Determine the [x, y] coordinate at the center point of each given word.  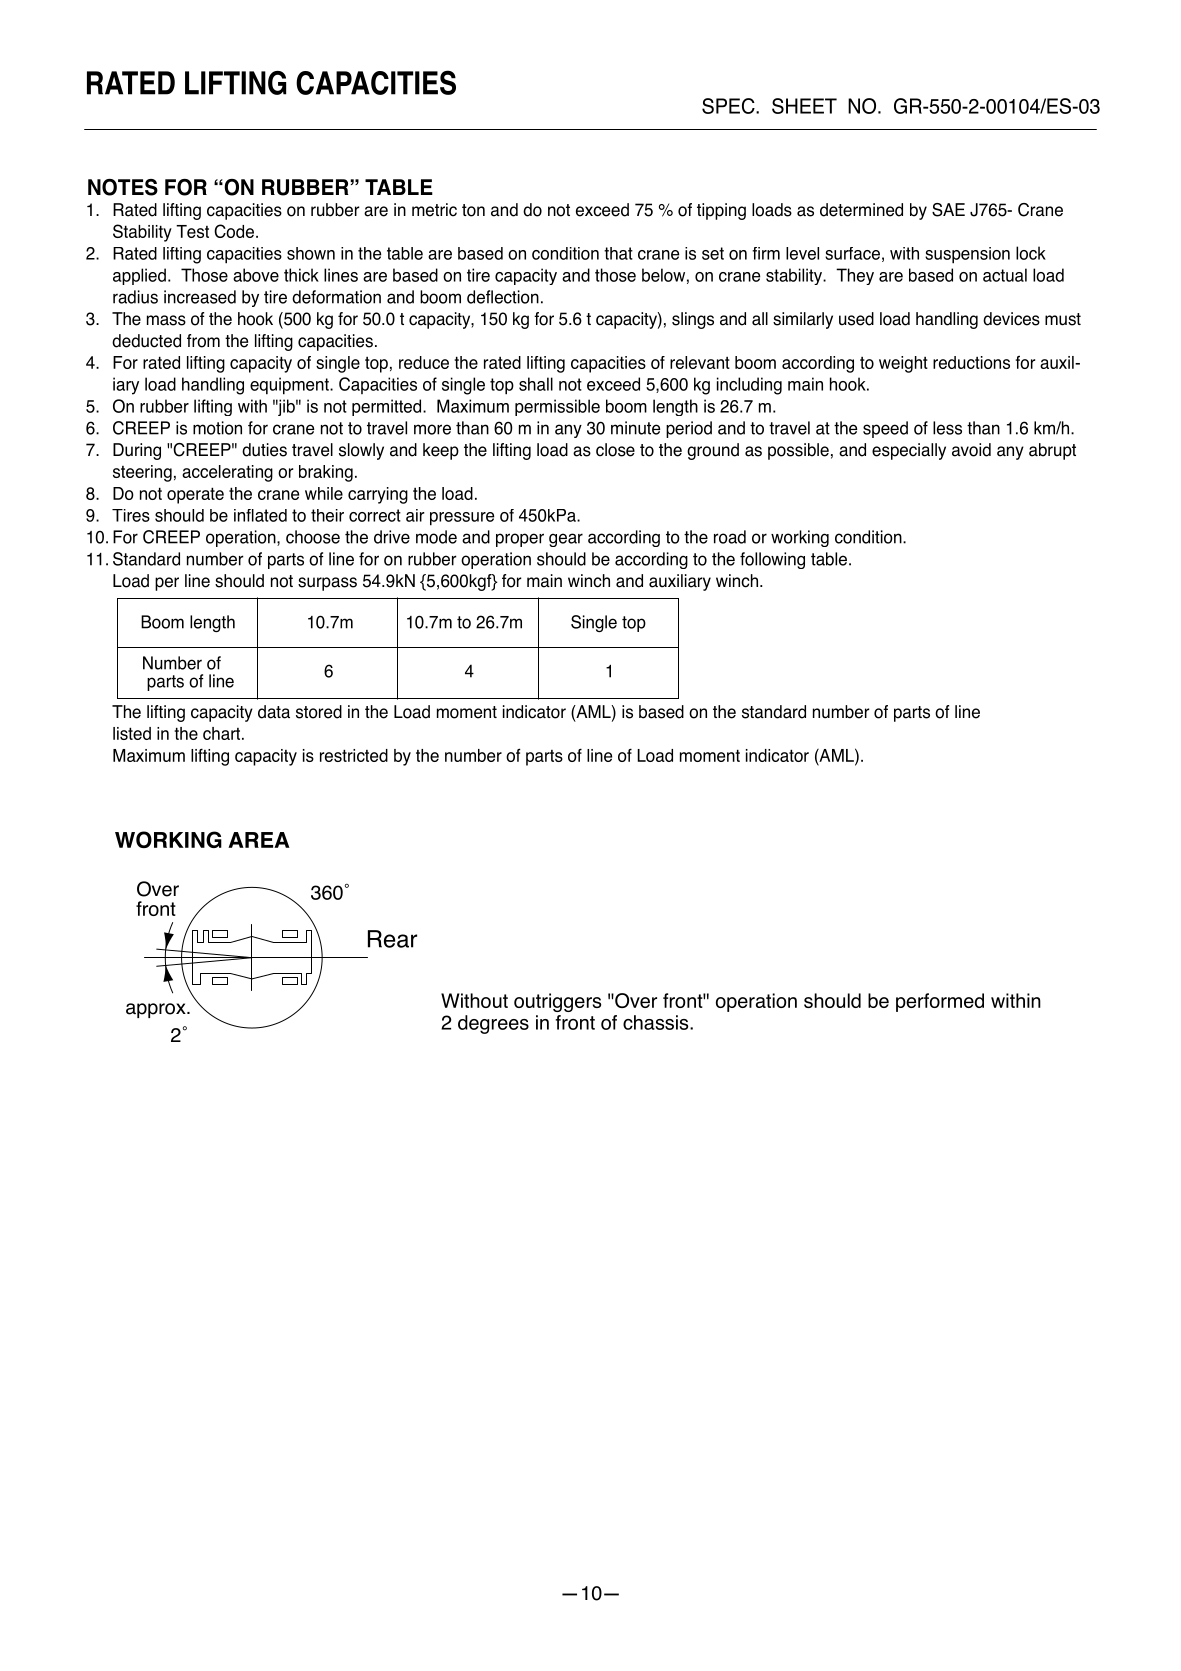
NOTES [123, 187]
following [772, 560]
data [274, 712]
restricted [354, 755]
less [947, 428]
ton [473, 210]
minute [635, 428]
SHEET [804, 106]
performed [940, 1002]
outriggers [557, 1002]
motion [217, 428]
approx [157, 1010]
